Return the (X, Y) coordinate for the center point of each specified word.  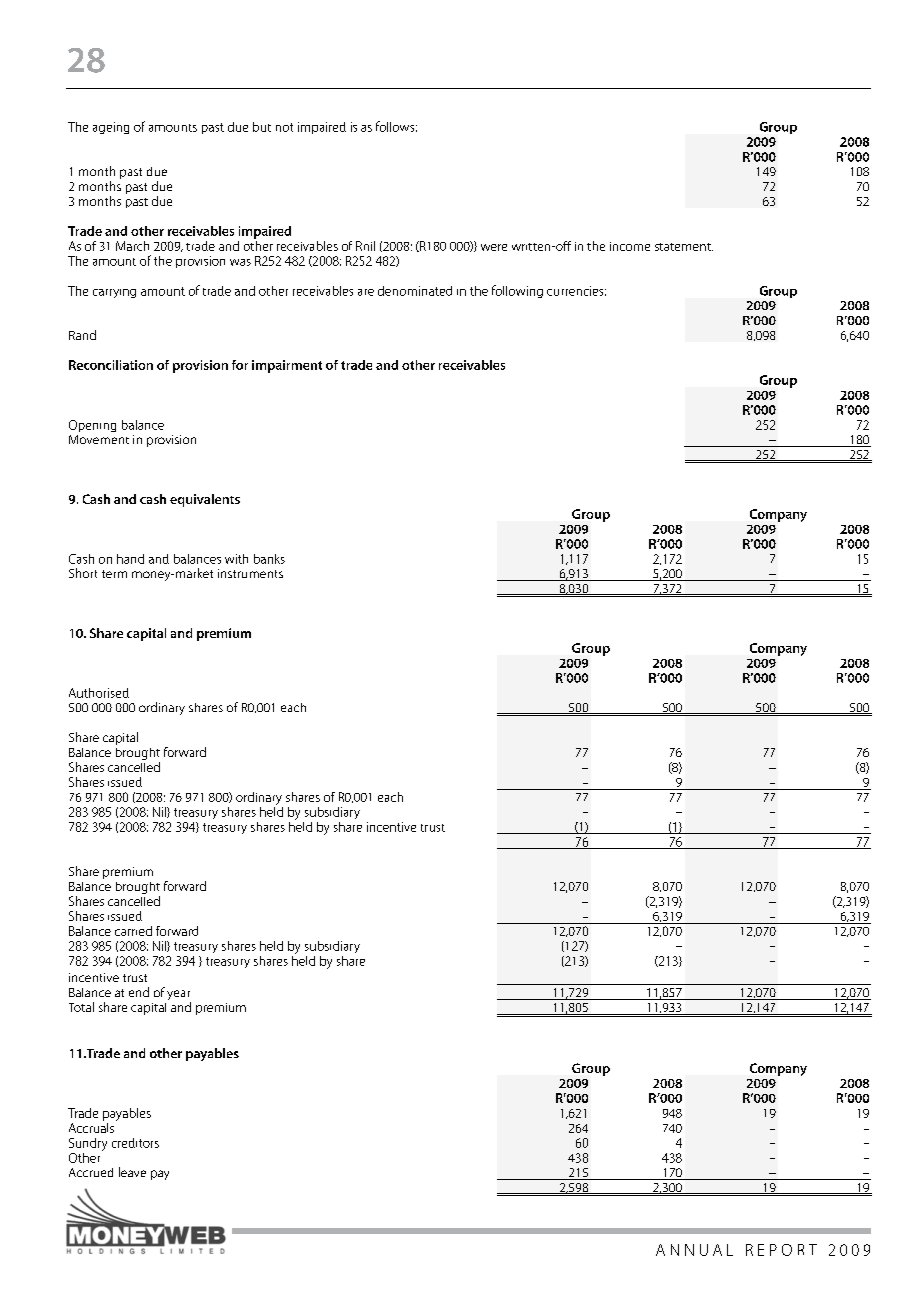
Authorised (99, 693)
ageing (111, 128)
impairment (287, 366)
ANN (675, 1250)
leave (132, 1172)
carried (133, 931)
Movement (99, 439)
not (284, 127)
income (630, 246)
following (517, 291)
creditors (135, 1143)
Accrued (91, 1172)
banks (269, 559)
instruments (250, 573)
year (179, 996)
